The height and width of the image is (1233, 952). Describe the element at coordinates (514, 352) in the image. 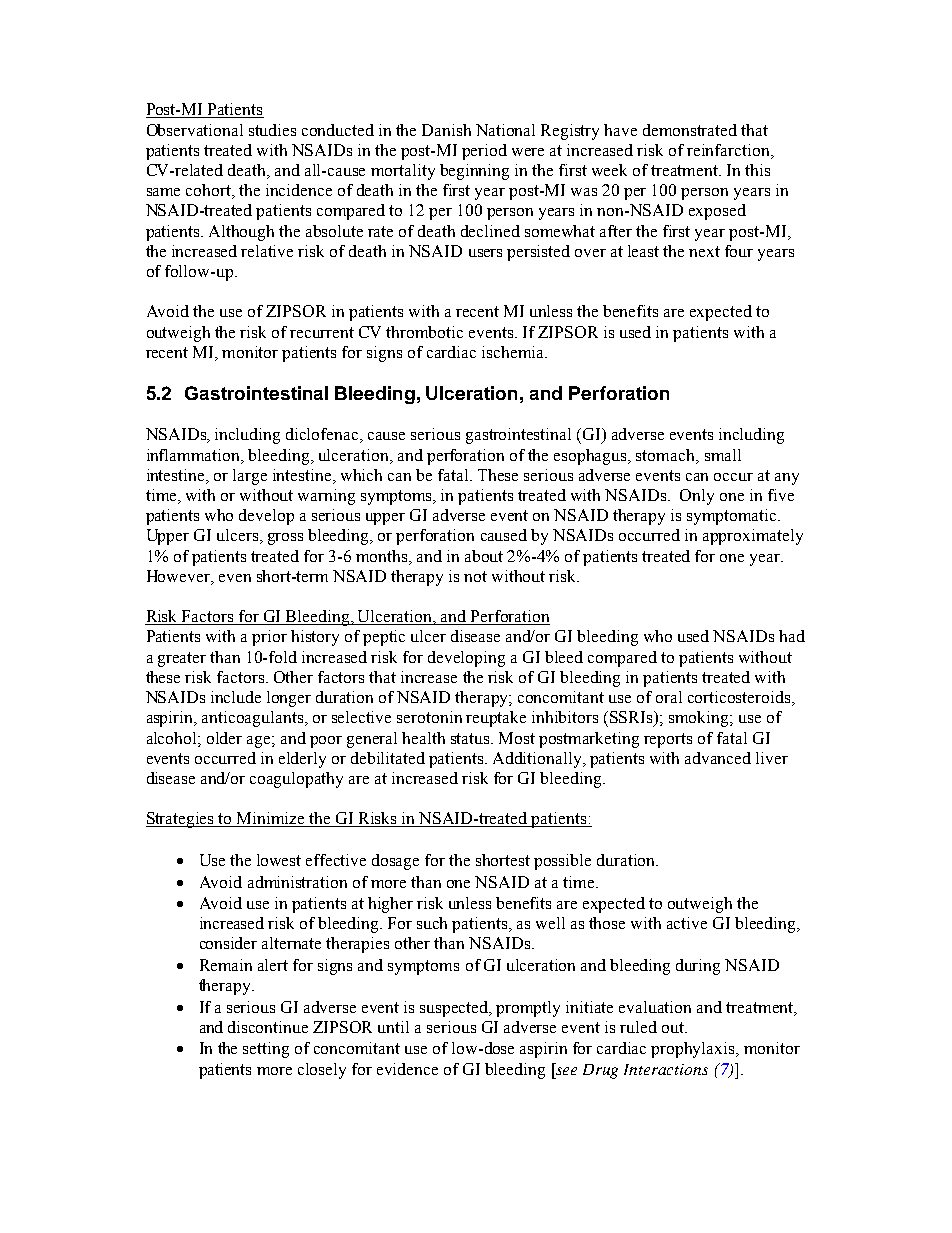

I see `ischemia` at that location.
